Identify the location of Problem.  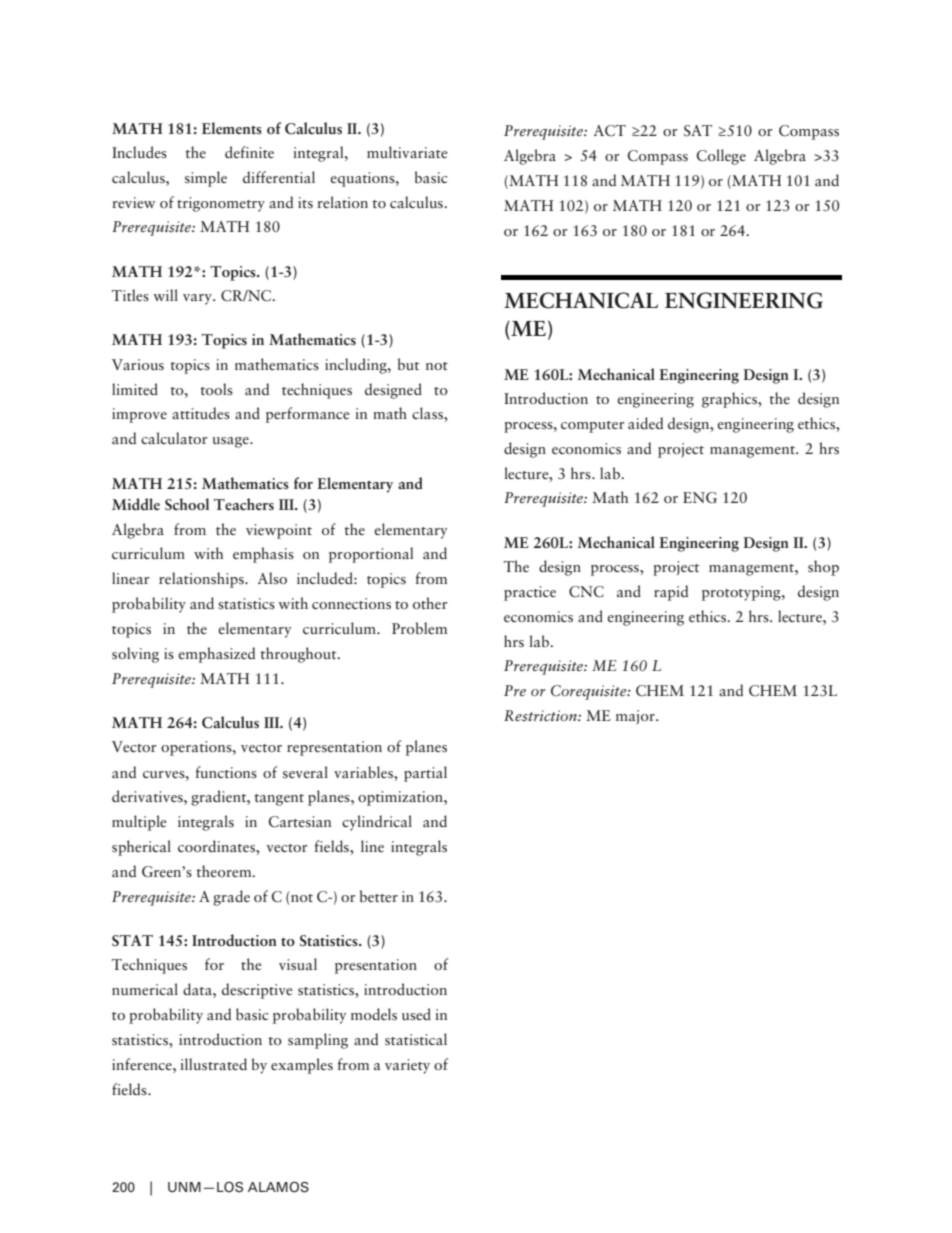
(419, 628).
